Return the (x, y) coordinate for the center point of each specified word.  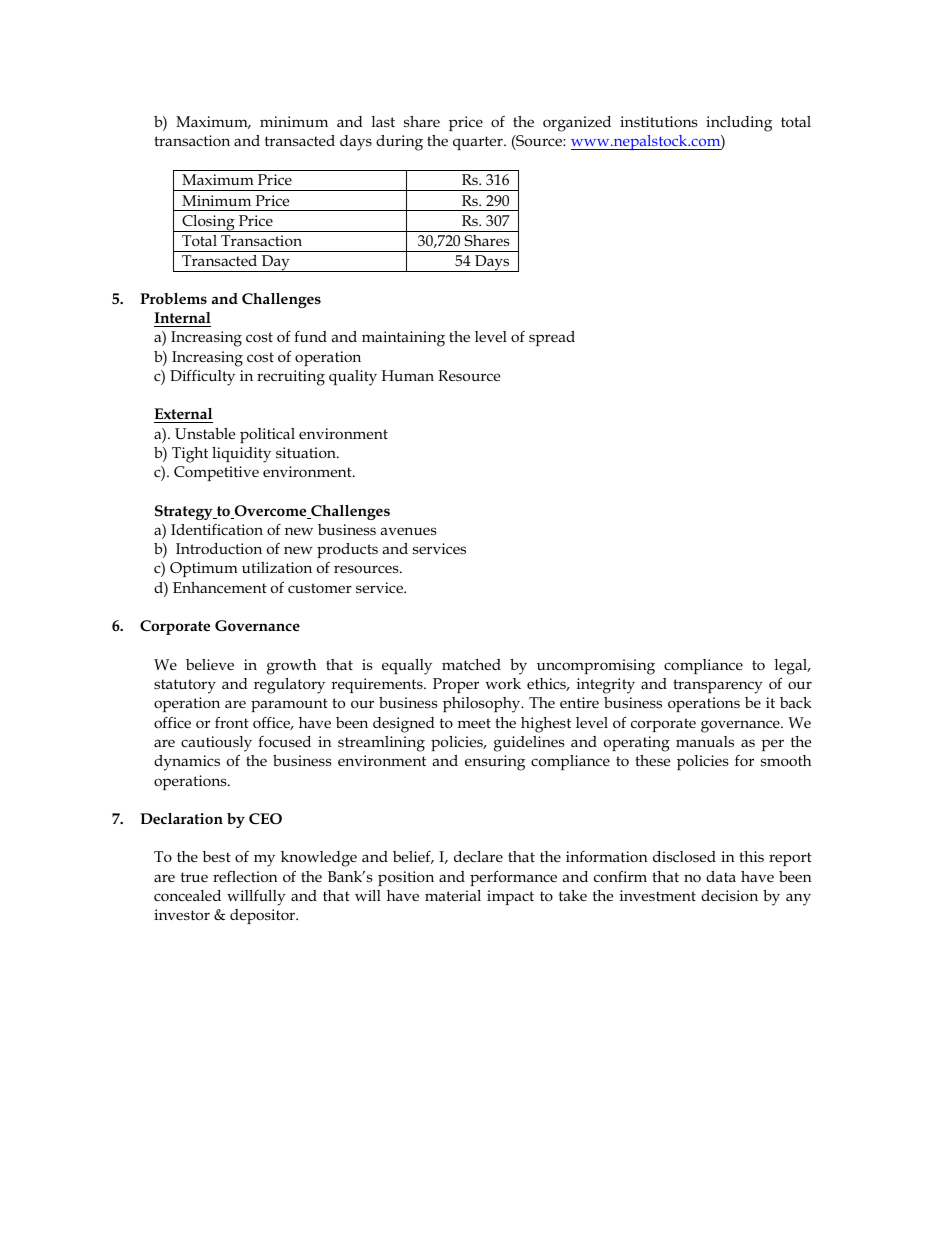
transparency (718, 686)
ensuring (495, 763)
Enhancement (220, 587)
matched (471, 664)
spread (552, 338)
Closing (208, 223)
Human (408, 376)
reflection (245, 876)
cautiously (216, 744)
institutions (659, 122)
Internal (182, 317)
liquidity (241, 455)
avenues (408, 531)
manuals (705, 741)
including (739, 124)
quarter (479, 143)
